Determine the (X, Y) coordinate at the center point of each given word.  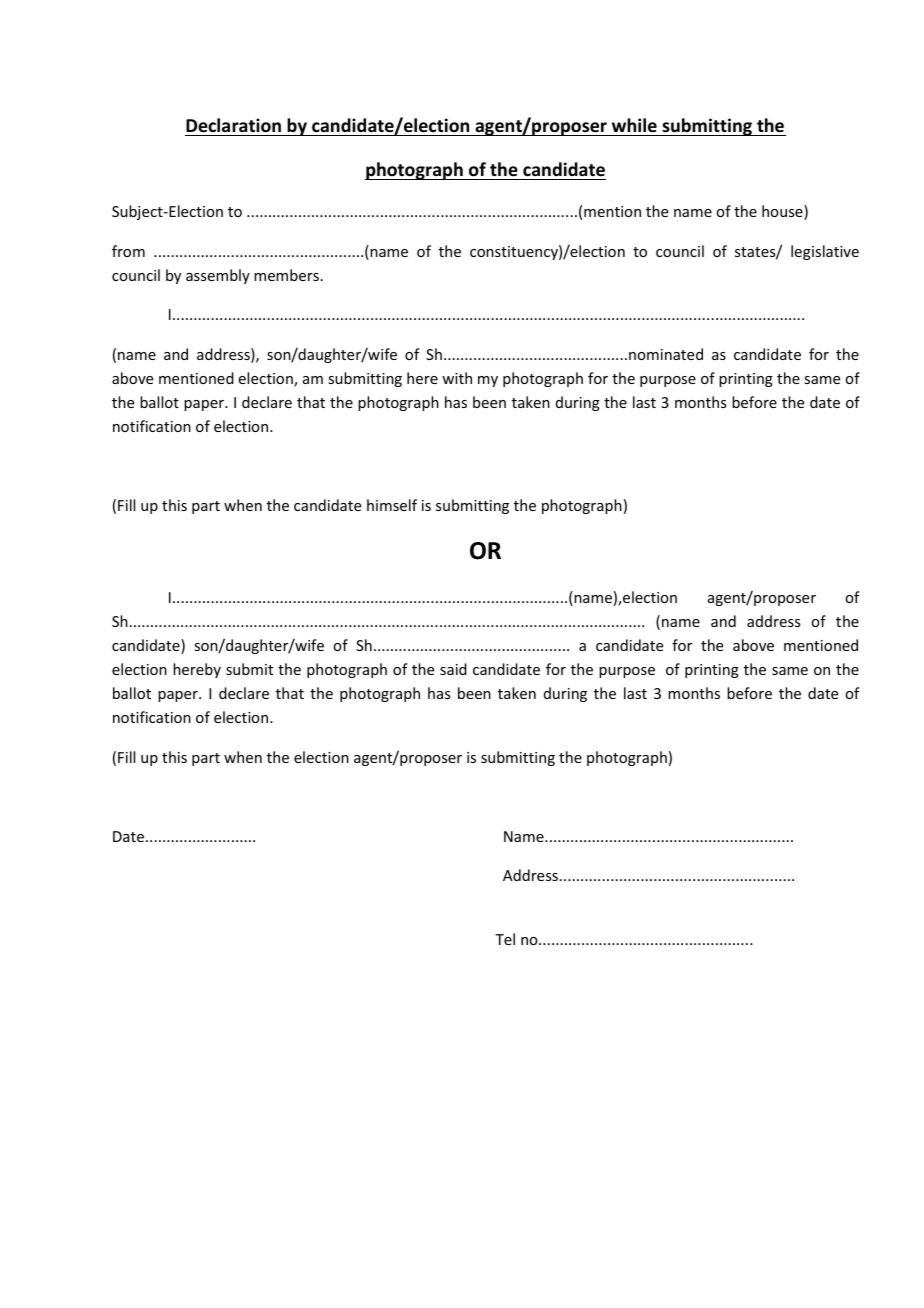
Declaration (234, 127)
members (286, 275)
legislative (825, 252)
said (453, 669)
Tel (505, 939)
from (128, 251)
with (457, 378)
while (634, 127)
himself (392, 505)
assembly (218, 276)
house (783, 212)
